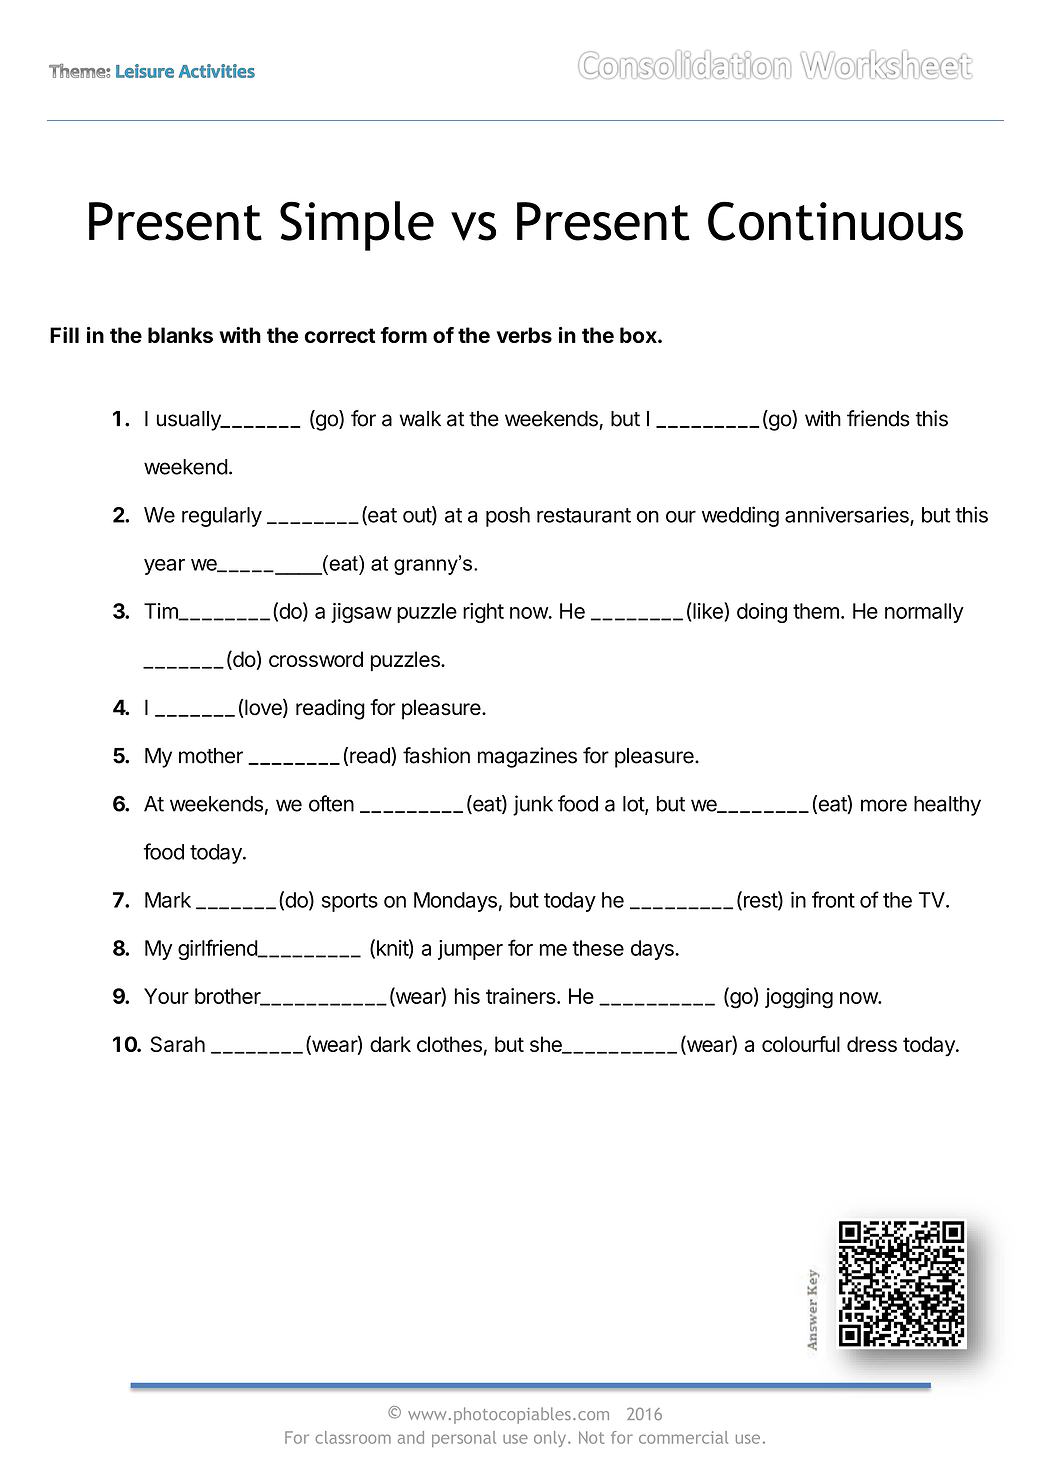 The height and width of the image is (1468, 1038). What do you see at coordinates (835, 221) in the image?
I see `Continuous` at bounding box center [835, 221].
